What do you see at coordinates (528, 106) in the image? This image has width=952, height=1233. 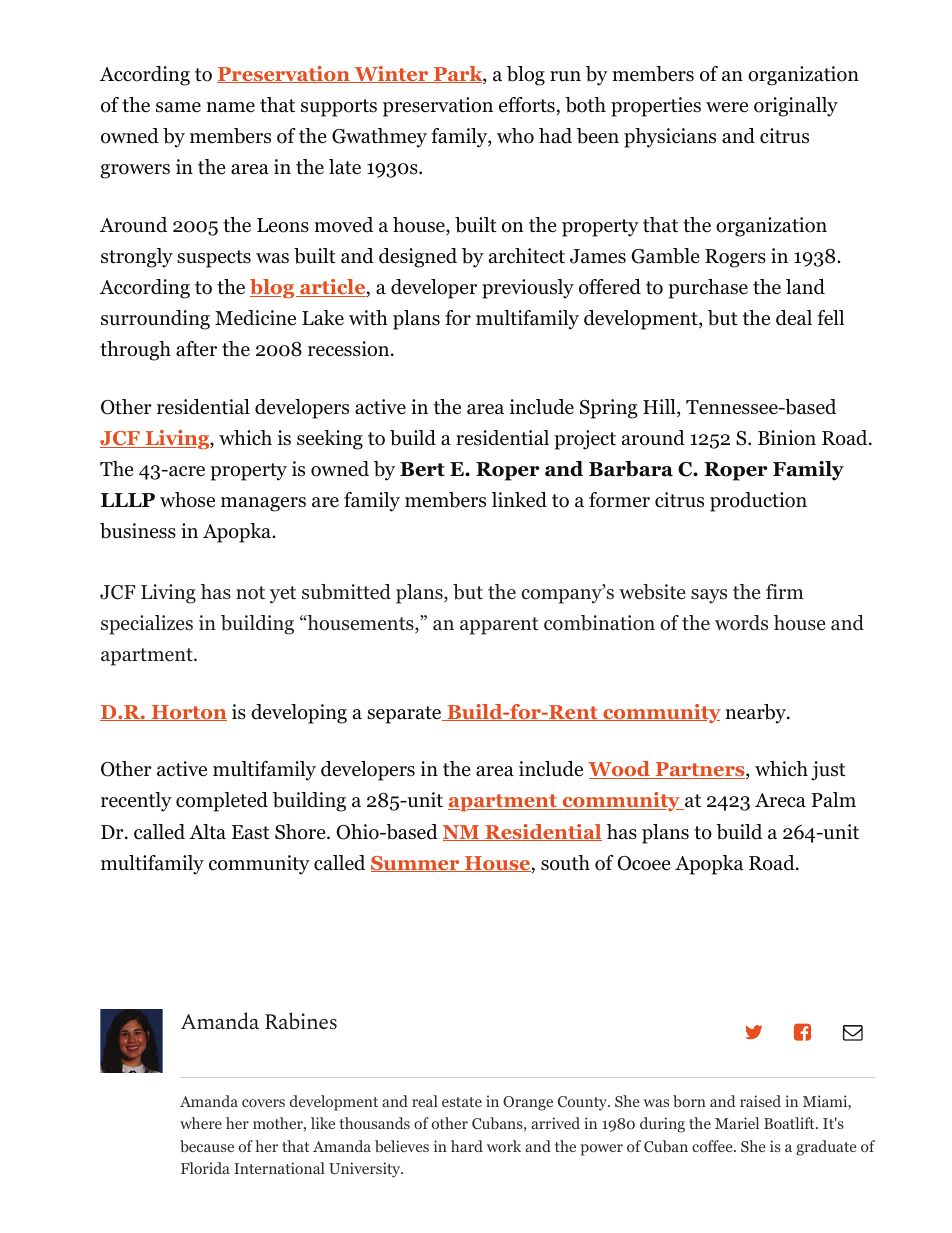 I see `efforts` at bounding box center [528, 106].
